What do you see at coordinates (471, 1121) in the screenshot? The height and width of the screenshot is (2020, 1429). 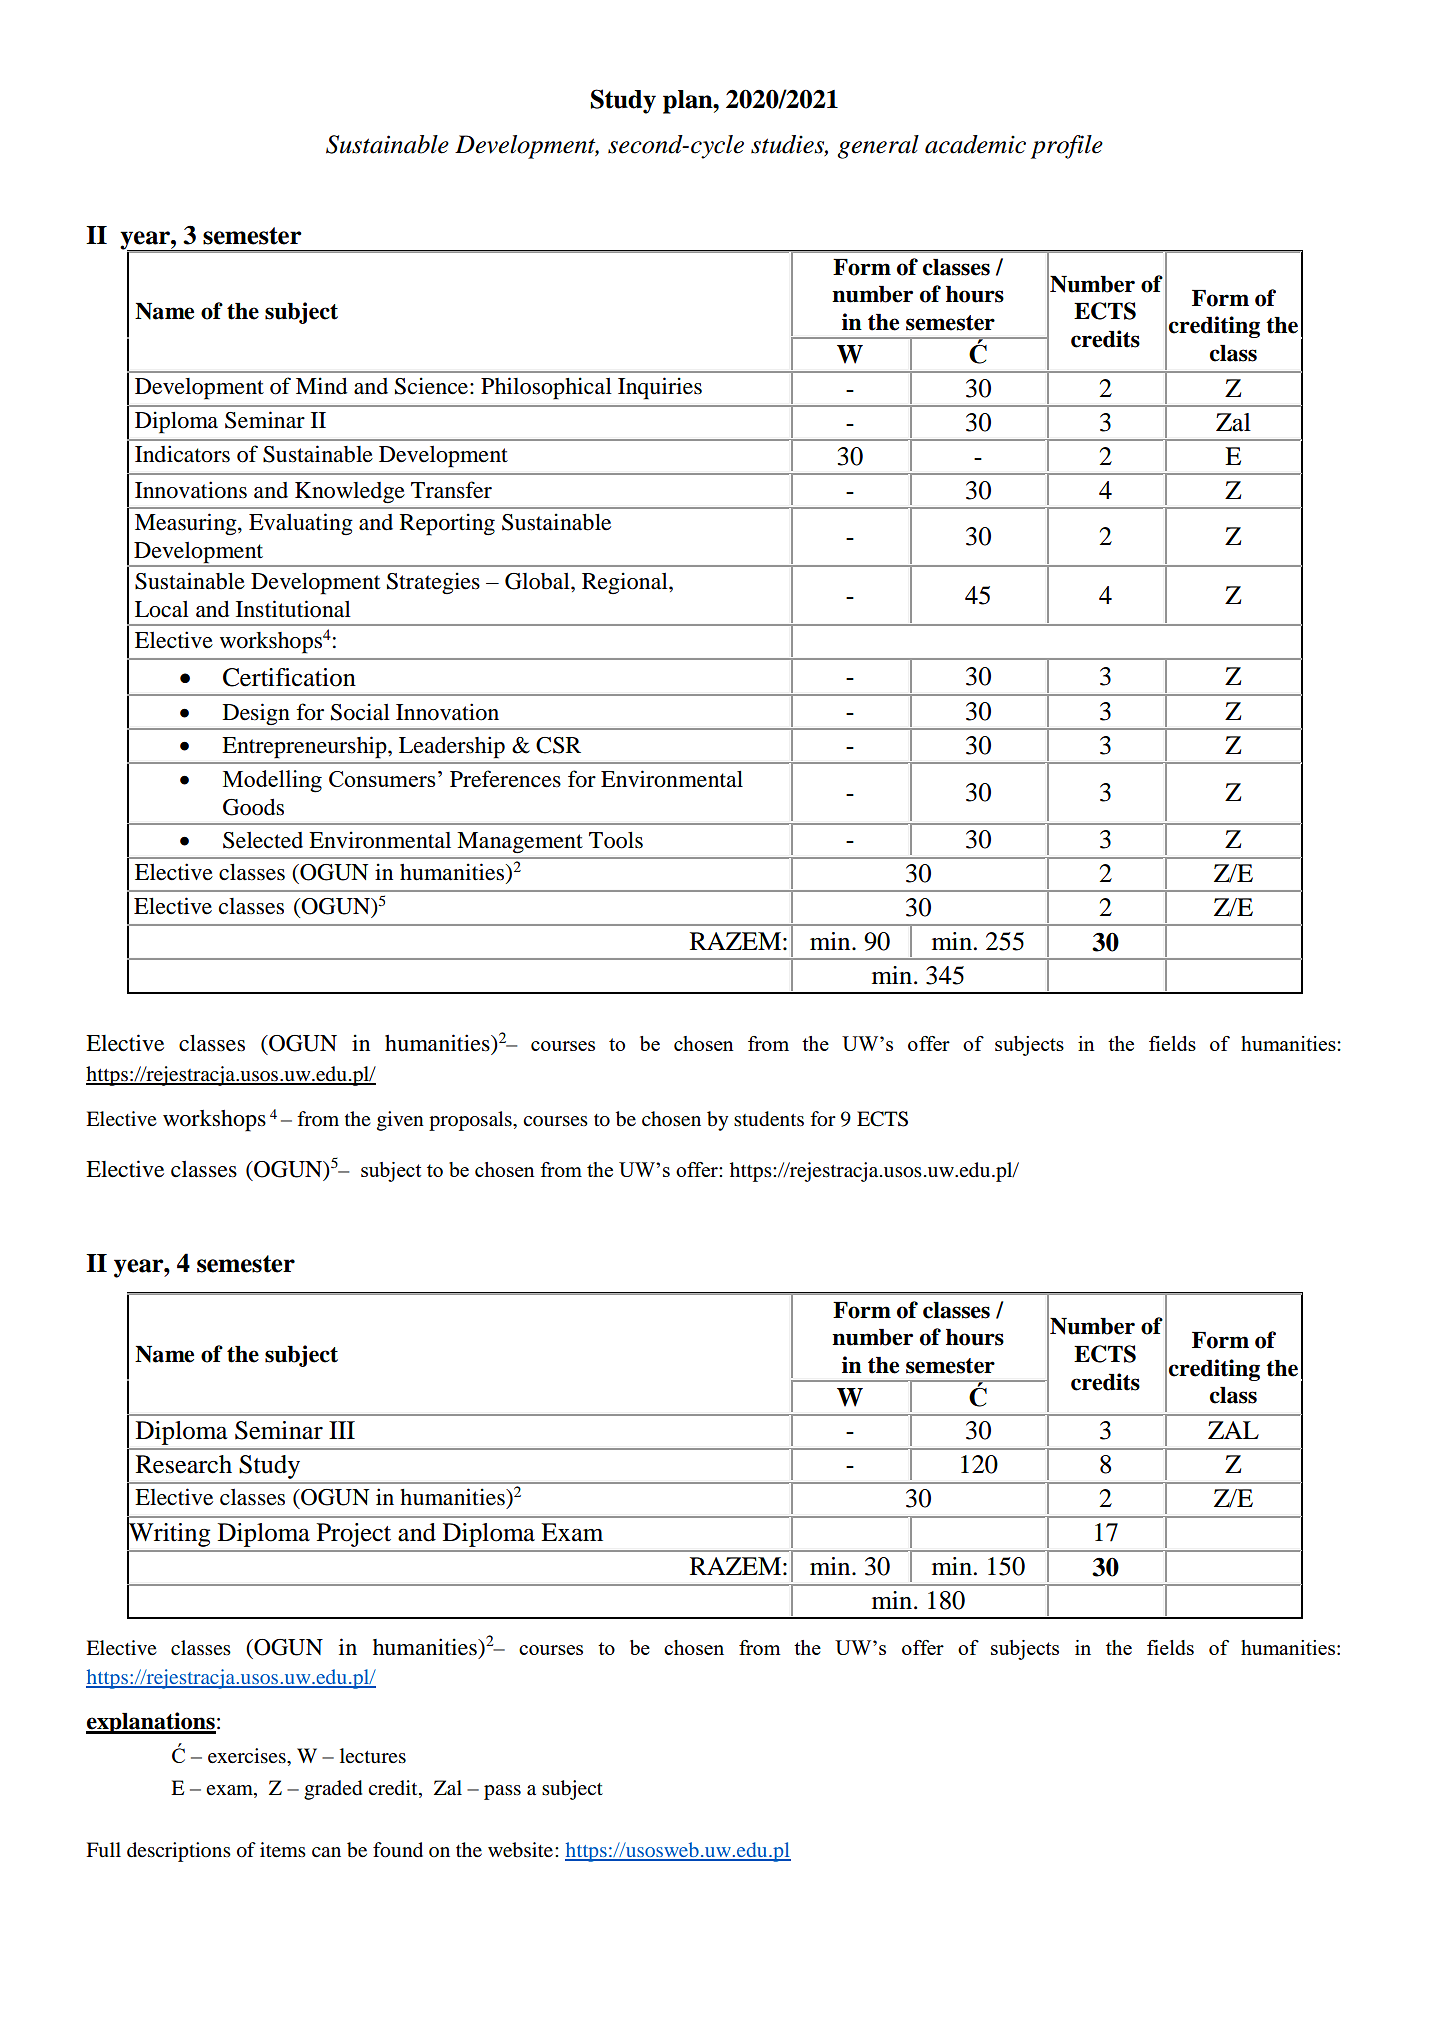 I see `proposals` at bounding box center [471, 1121].
